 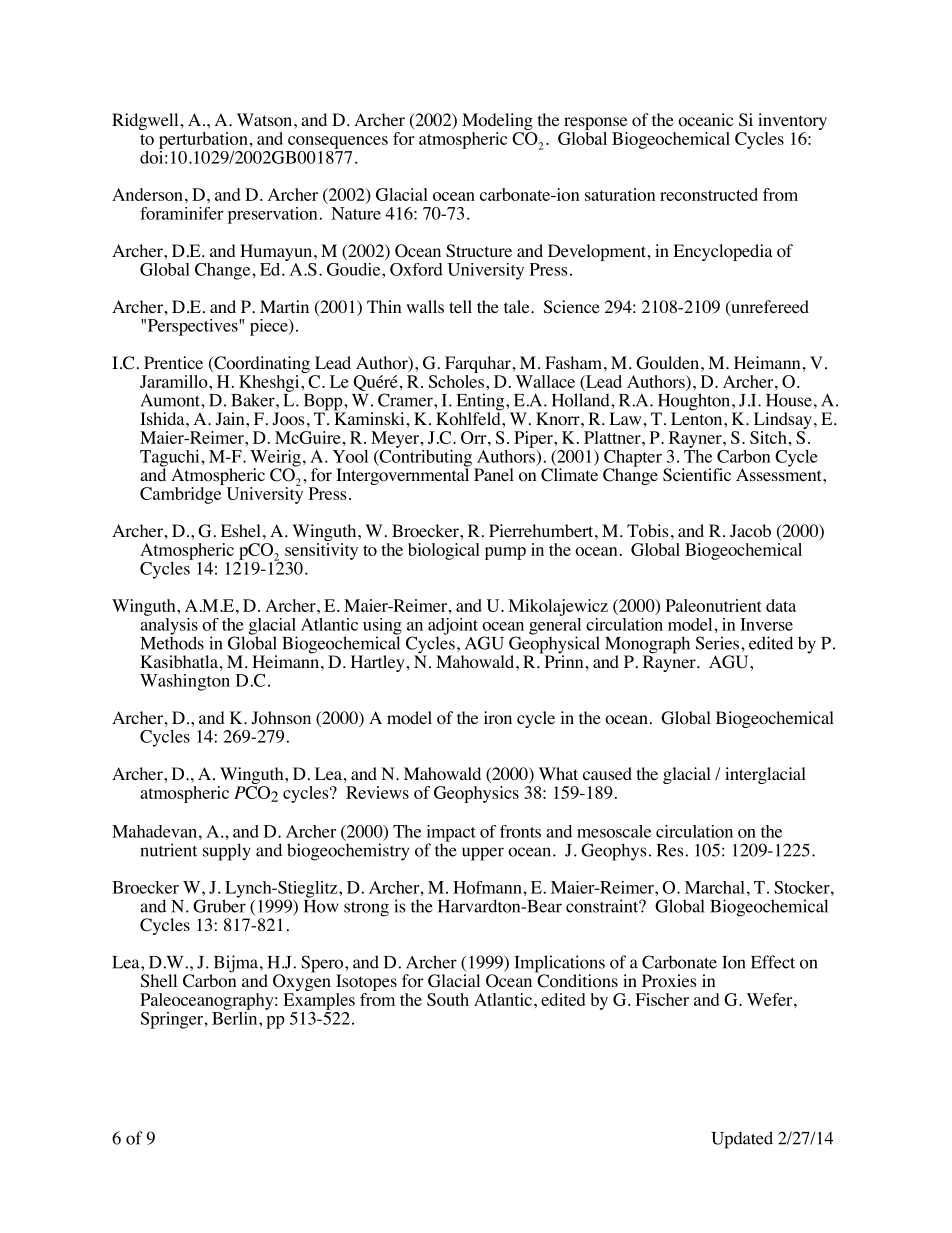 I want to click on Houghton, so click(x=694, y=403).
